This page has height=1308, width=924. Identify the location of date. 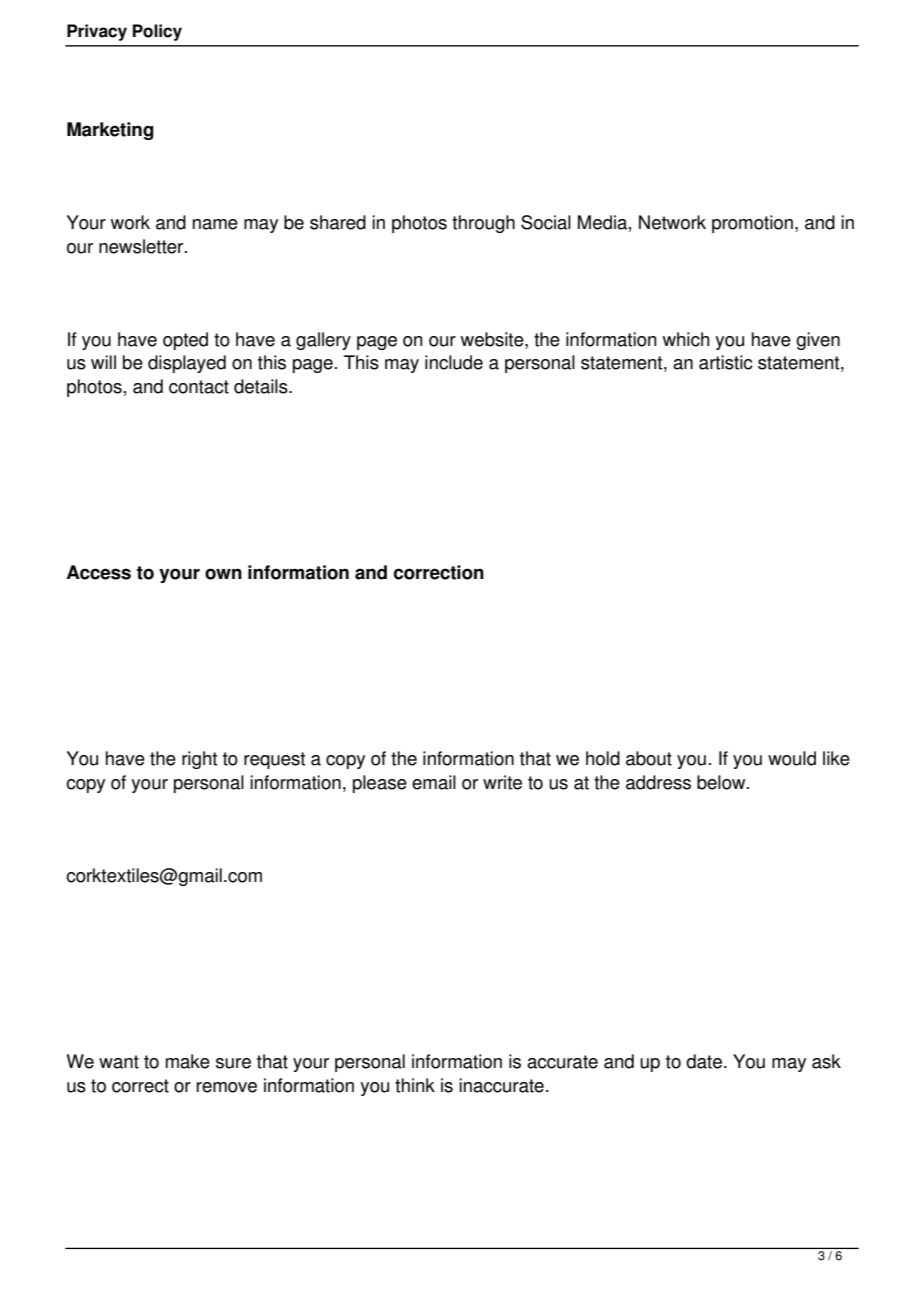
(704, 1061).
